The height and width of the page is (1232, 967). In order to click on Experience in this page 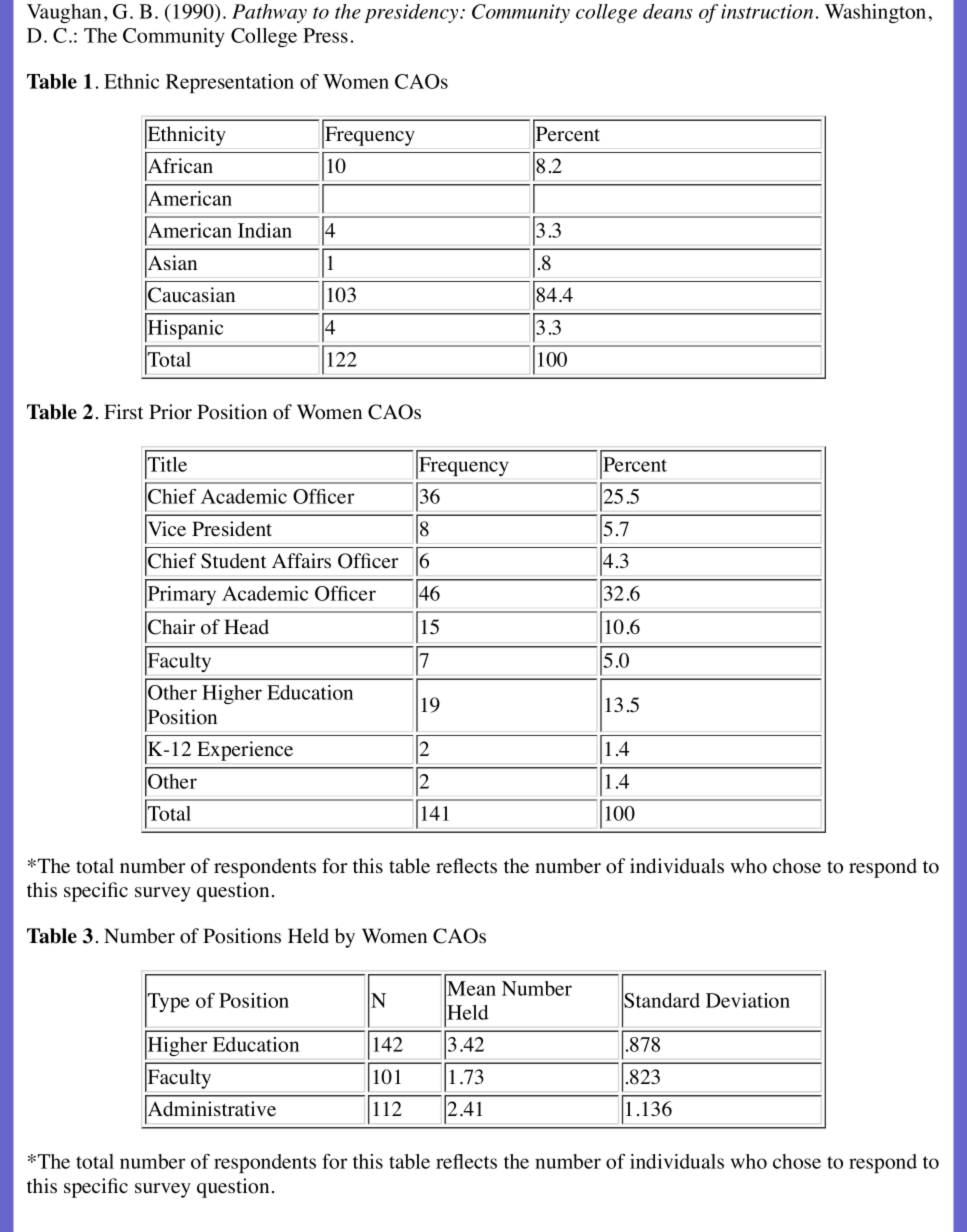, I will do `click(245, 751)`.
